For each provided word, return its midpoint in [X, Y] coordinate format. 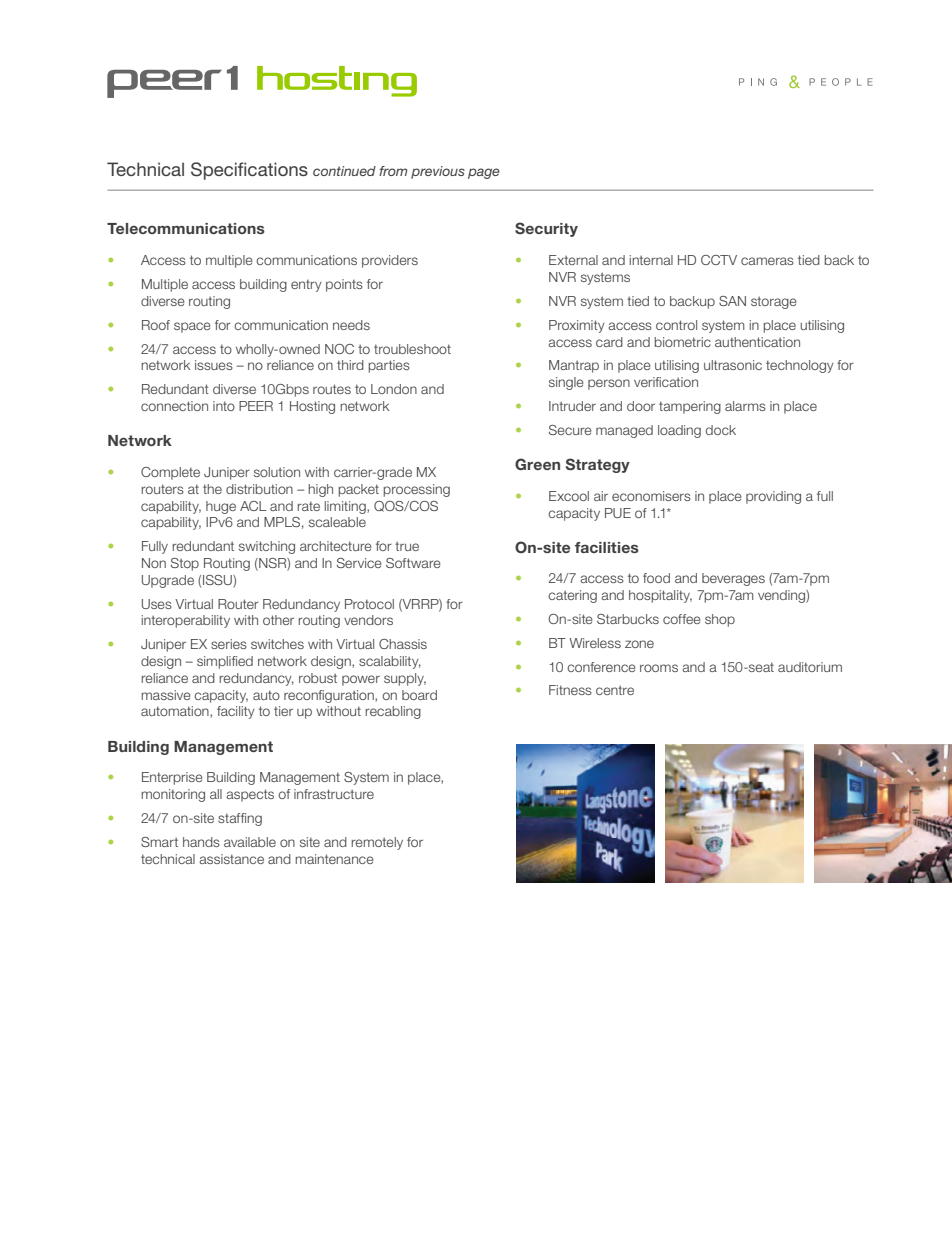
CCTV [719, 260]
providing [773, 497]
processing [416, 490]
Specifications [249, 171]
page [484, 173]
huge [221, 507]
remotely [377, 843]
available [250, 842]
